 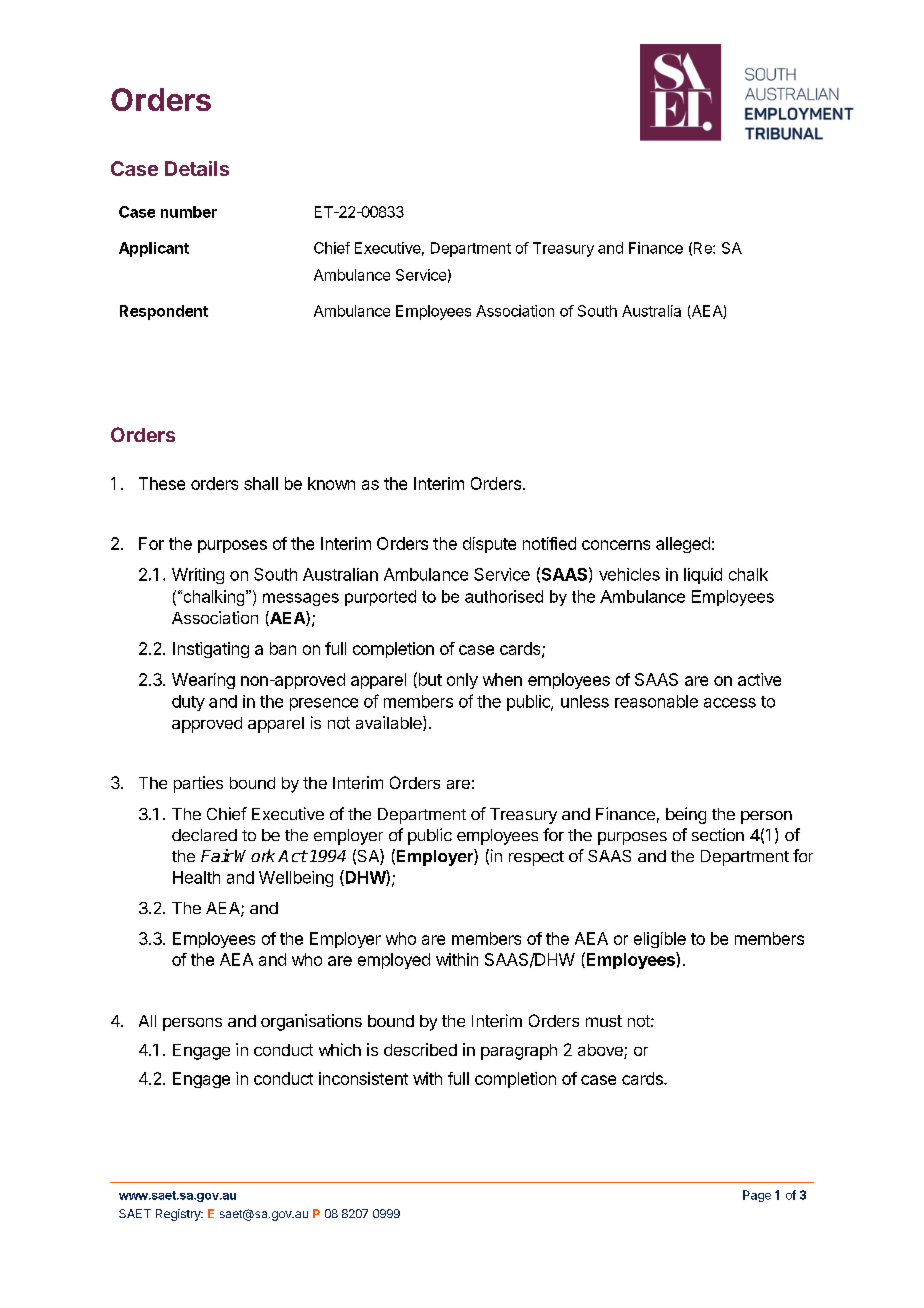 I want to click on inconsistent, so click(x=363, y=1078).
